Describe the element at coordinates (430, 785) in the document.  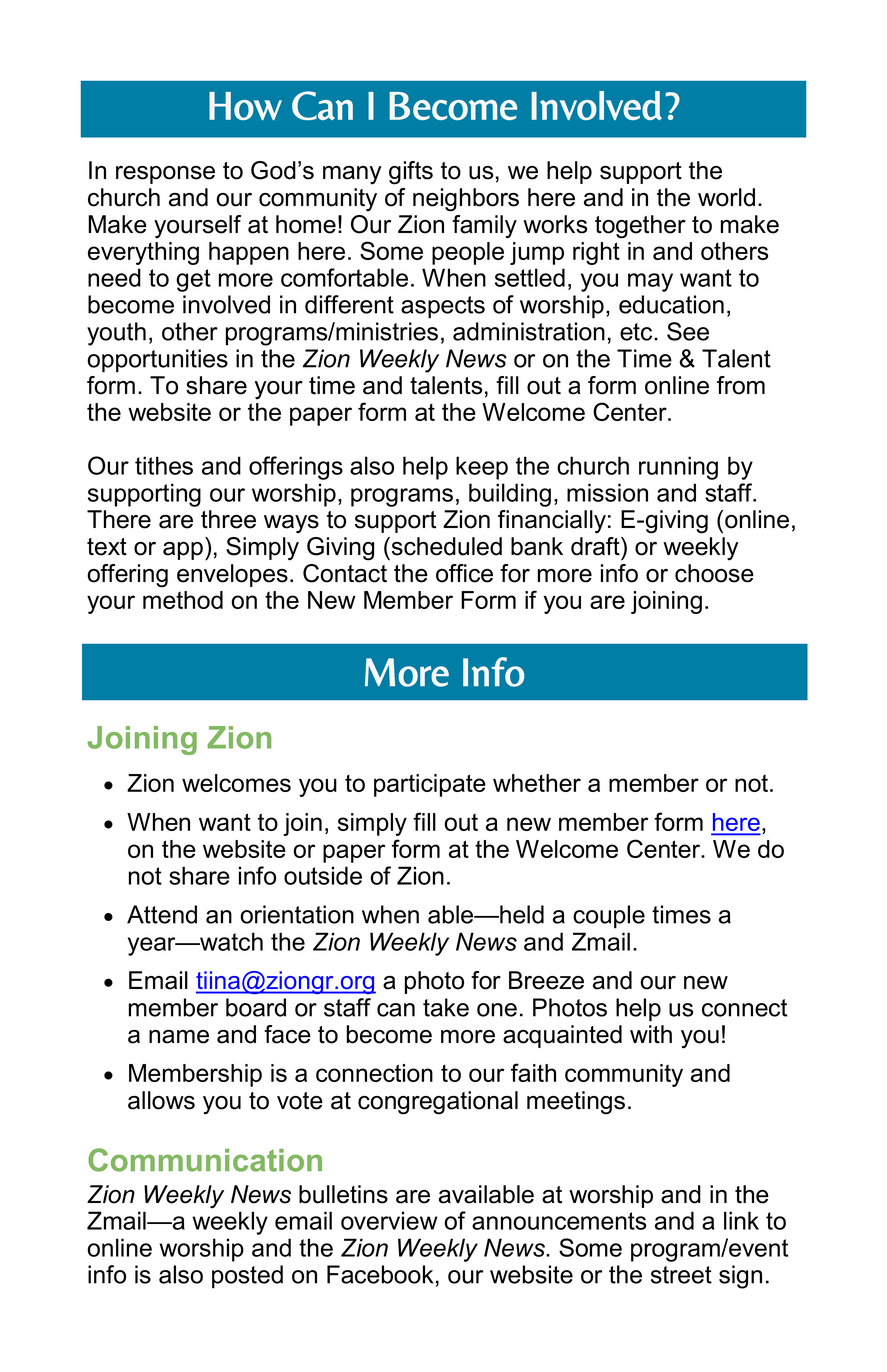
I see `participate` at that location.
